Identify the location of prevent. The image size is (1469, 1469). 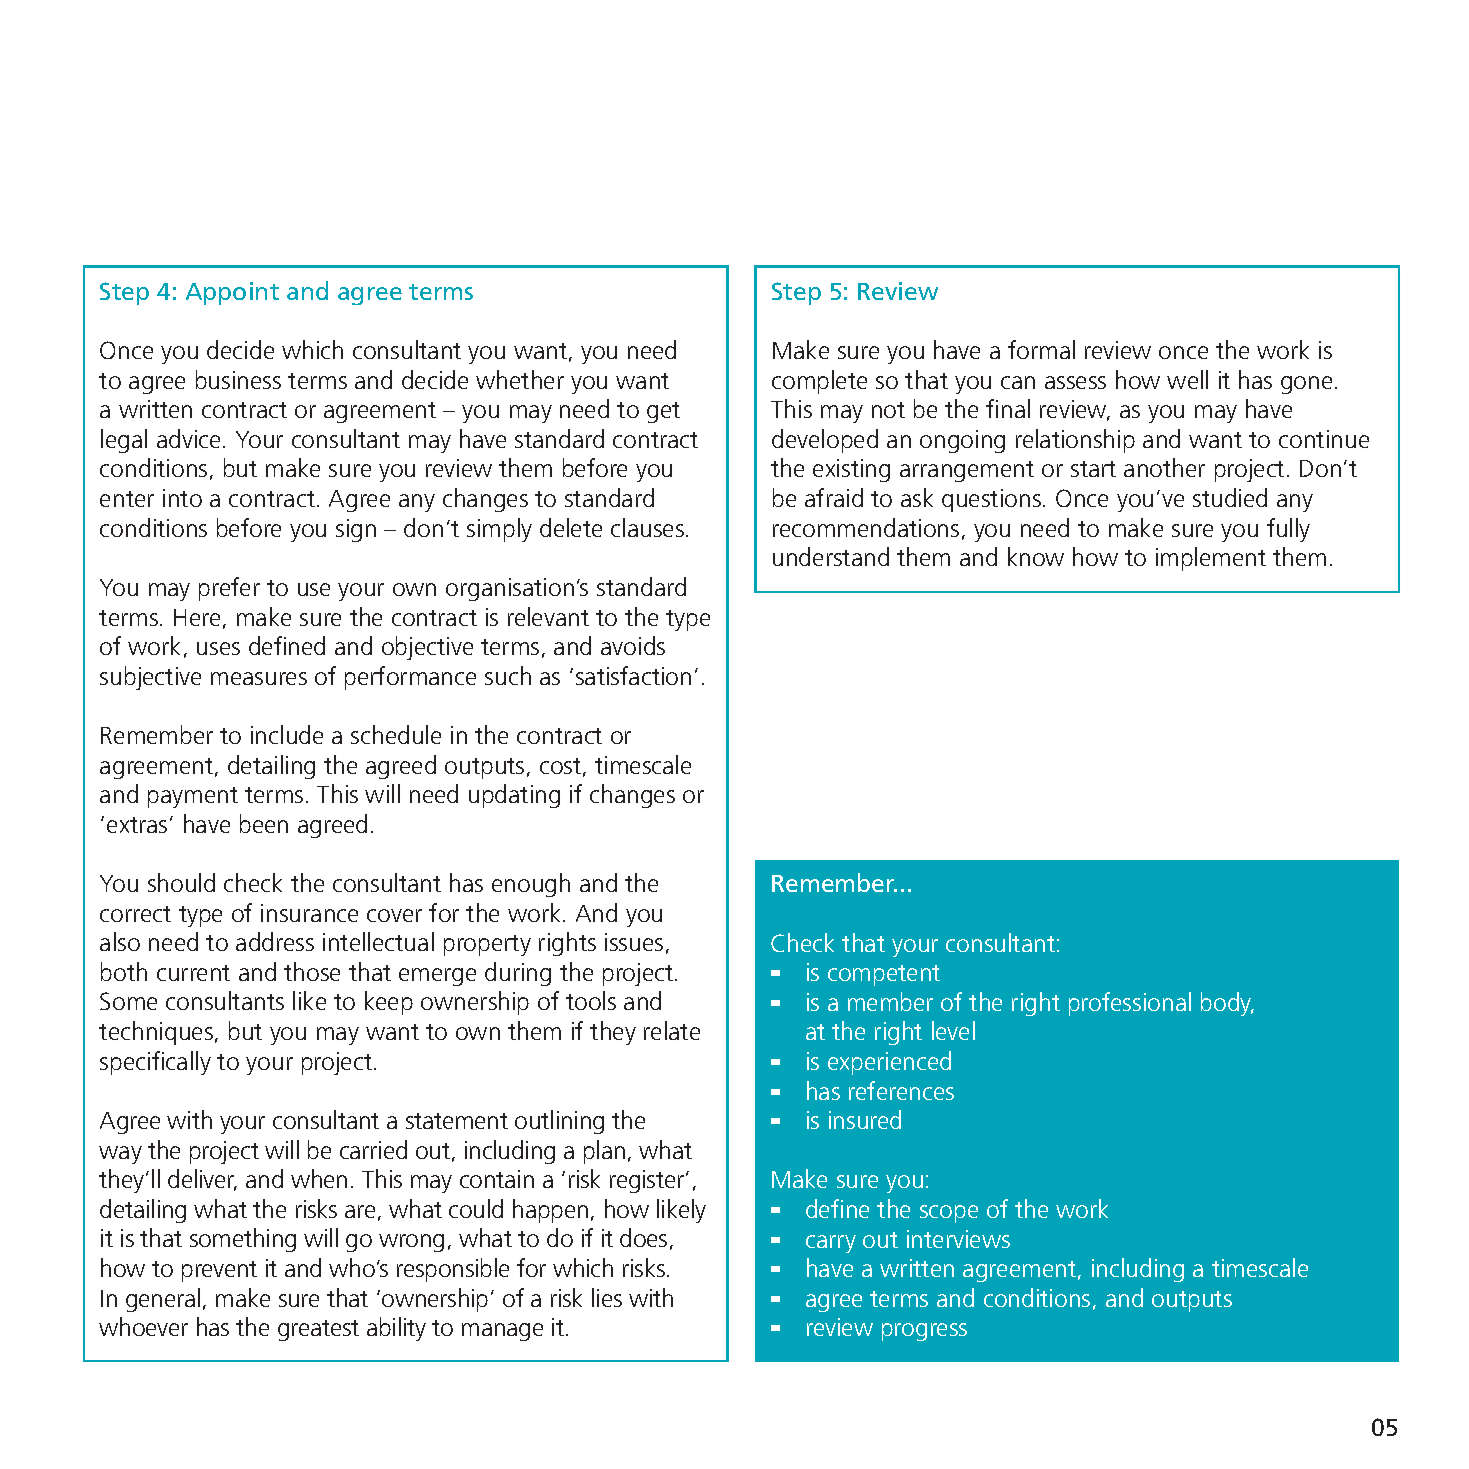
(219, 1271).
